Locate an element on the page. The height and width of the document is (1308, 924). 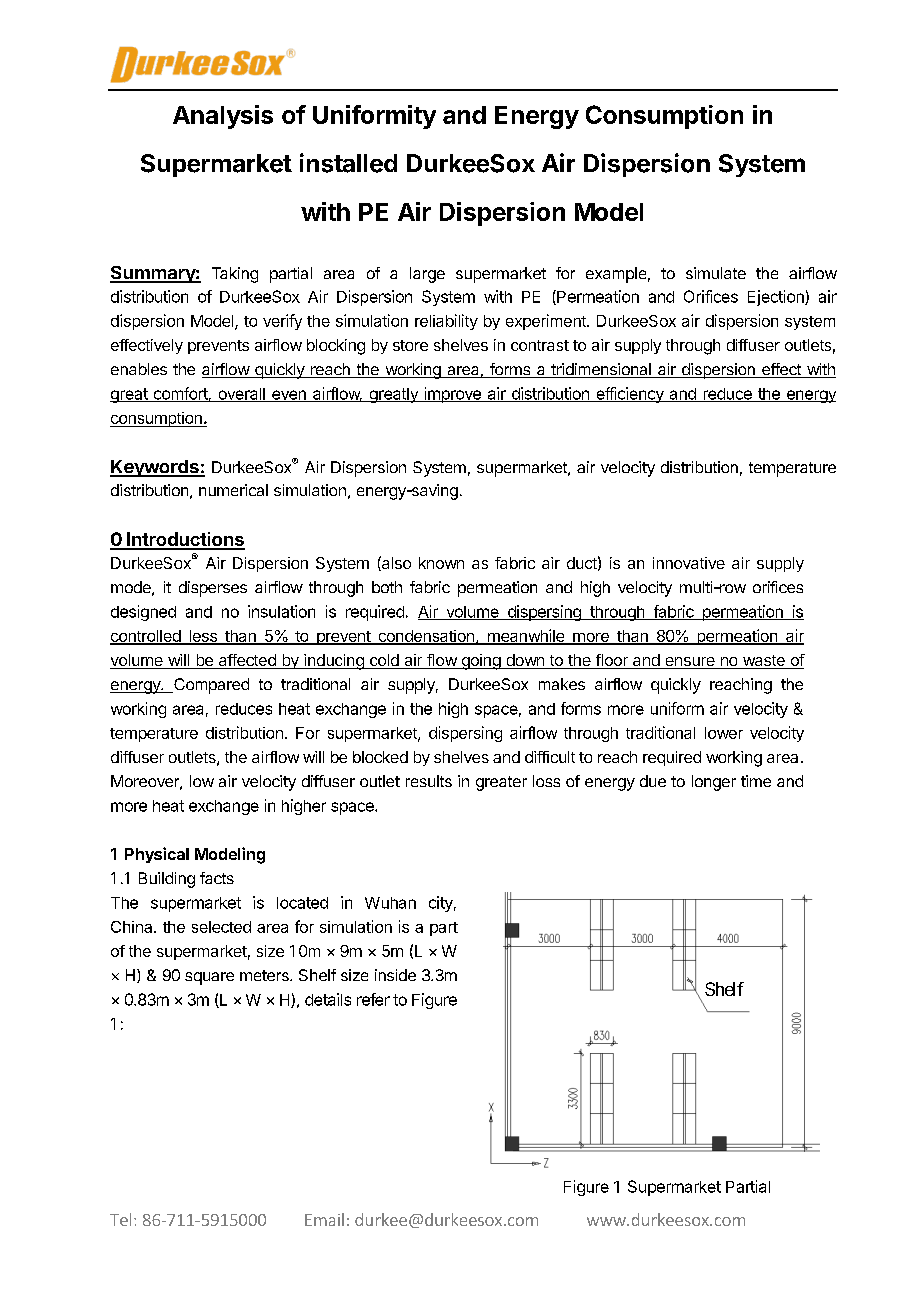
Tel is located at coordinates (120, 1219).
